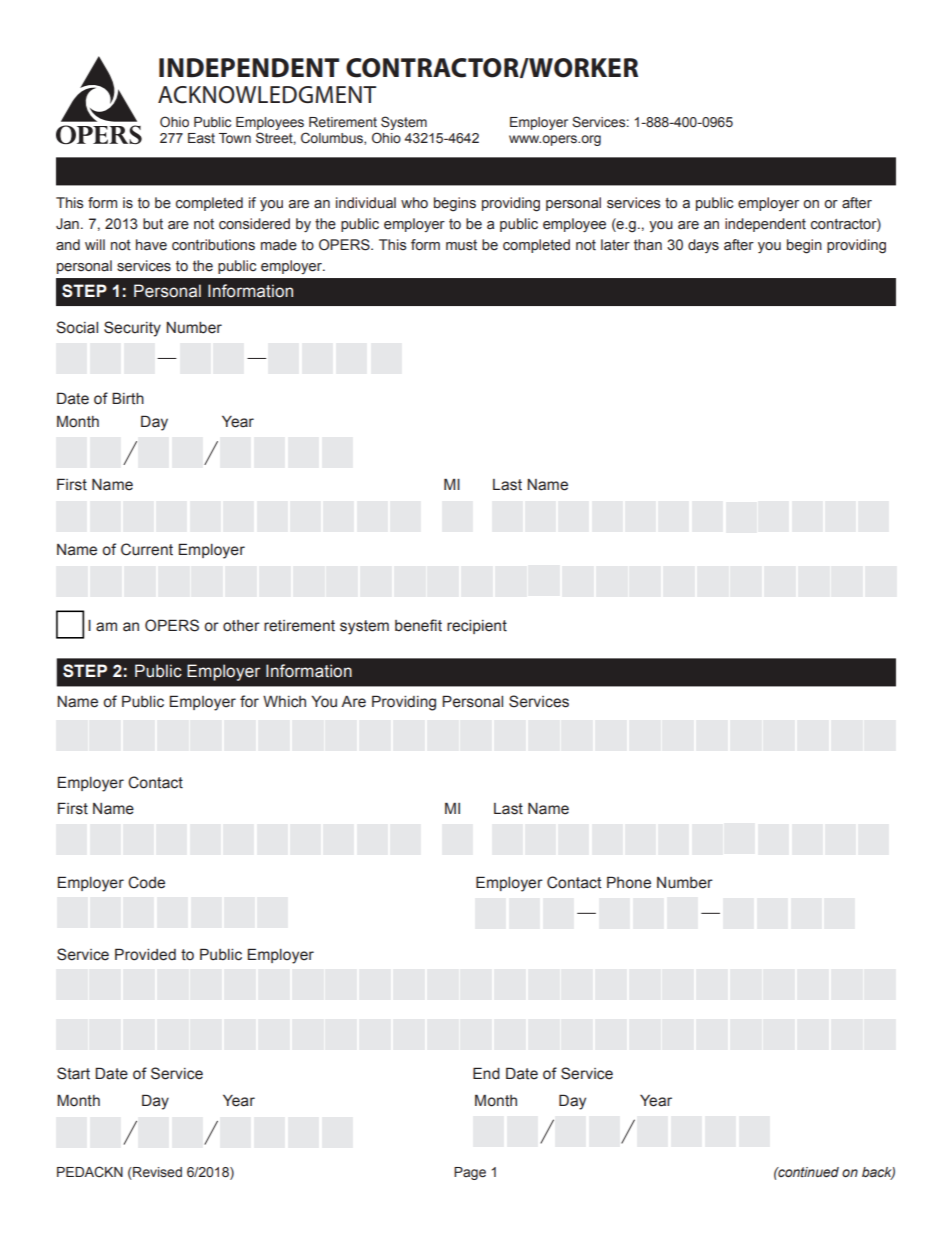  I want to click on East, so click(201, 138).
